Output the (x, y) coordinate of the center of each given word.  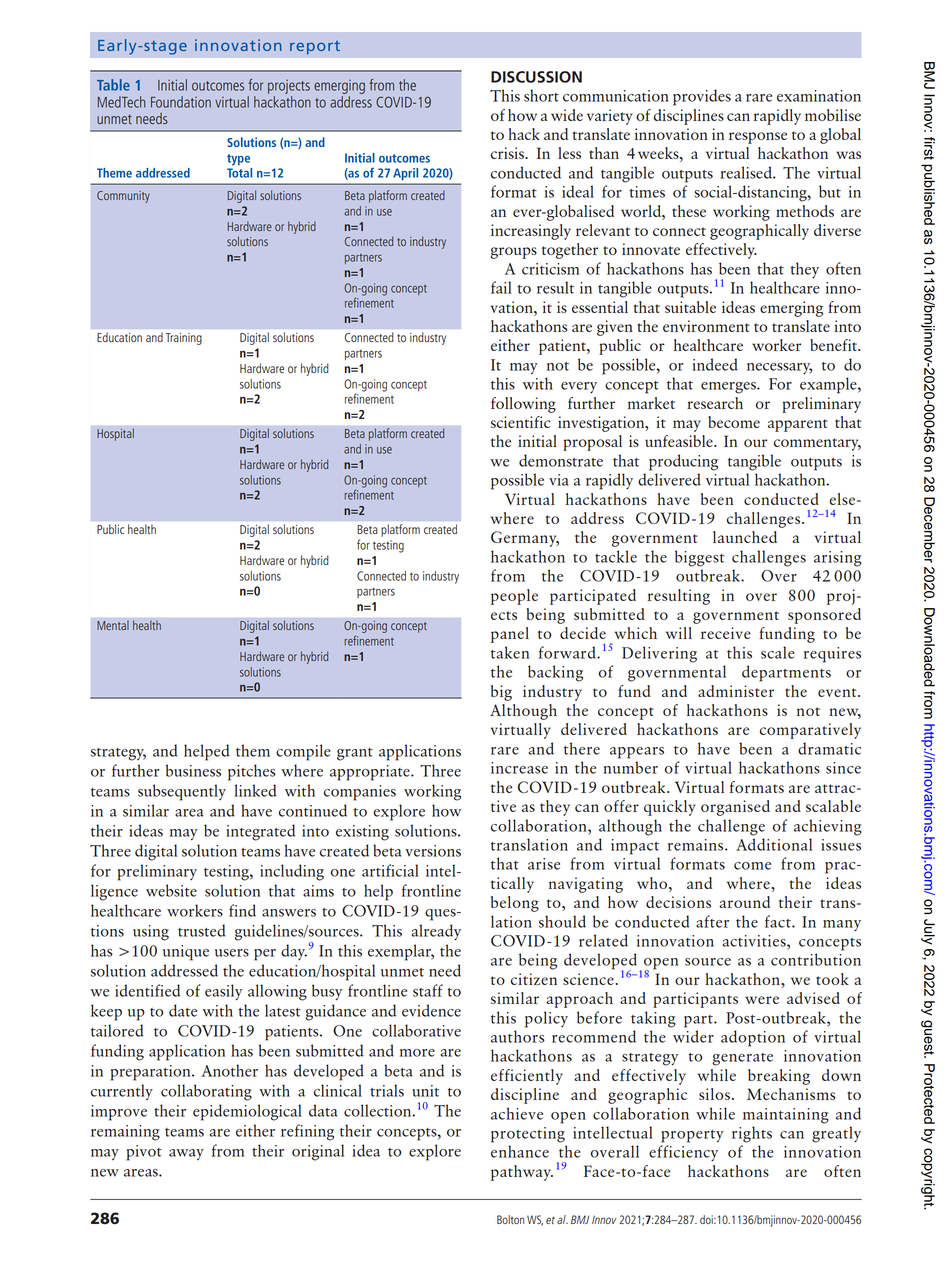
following (523, 405)
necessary (779, 368)
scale (778, 652)
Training (184, 339)
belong (515, 904)
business (193, 770)
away (186, 1154)
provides (702, 97)
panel (510, 635)
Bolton (510, 1219)
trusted (202, 930)
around (744, 902)
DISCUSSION (536, 77)
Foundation (181, 102)
